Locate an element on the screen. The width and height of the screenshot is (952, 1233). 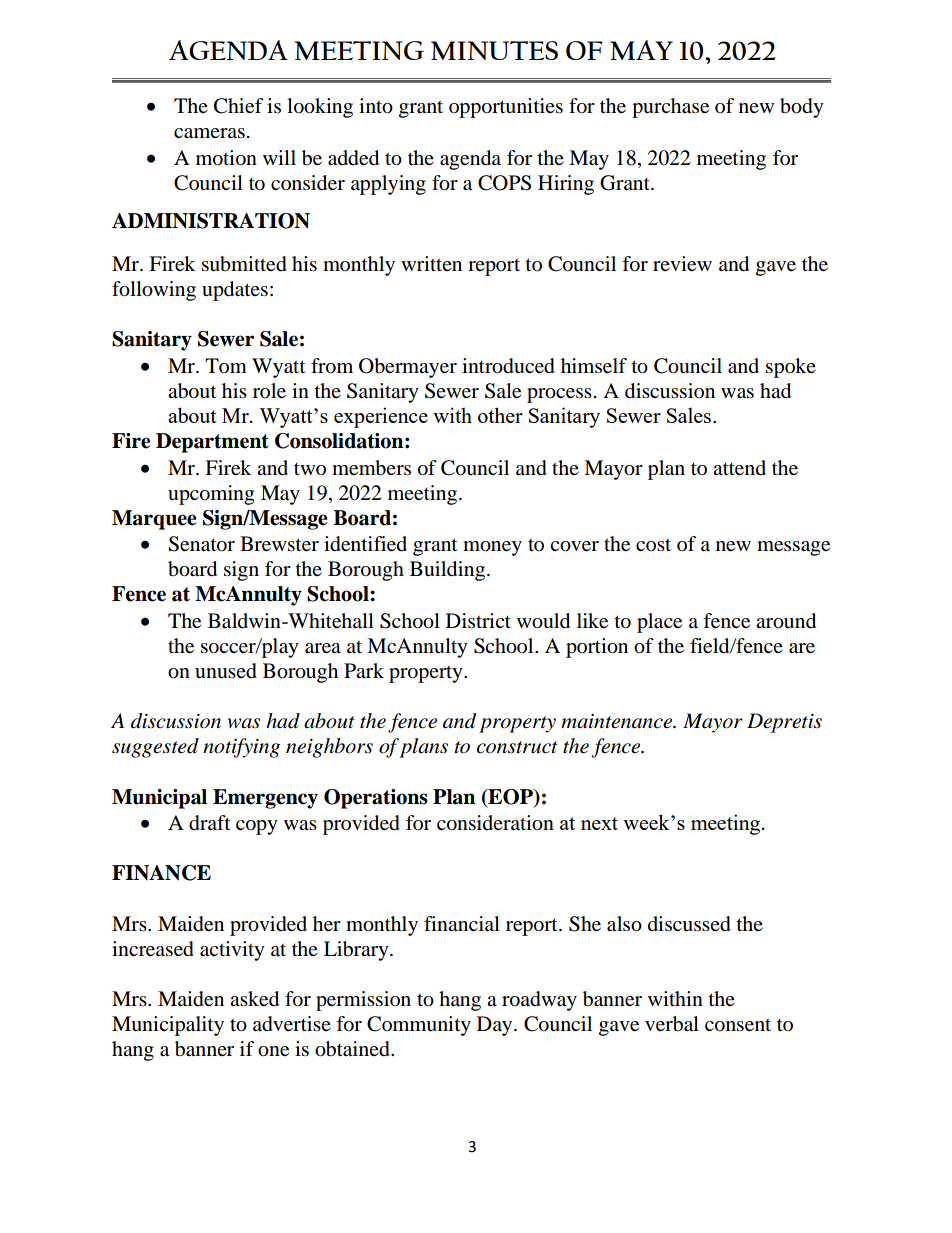
unused is located at coordinates (226, 671).
